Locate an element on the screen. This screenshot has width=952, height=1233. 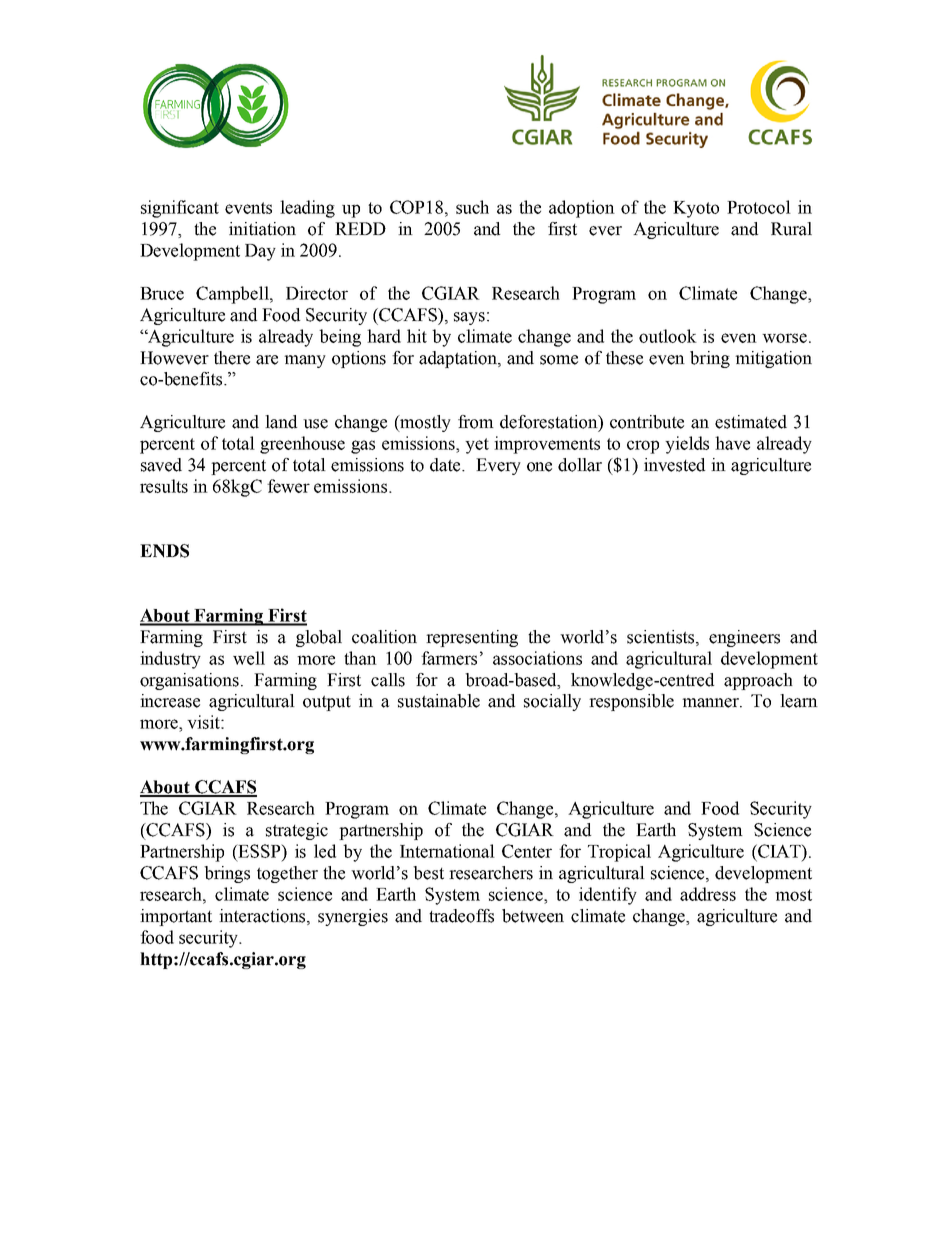
together is located at coordinates (287, 874).
